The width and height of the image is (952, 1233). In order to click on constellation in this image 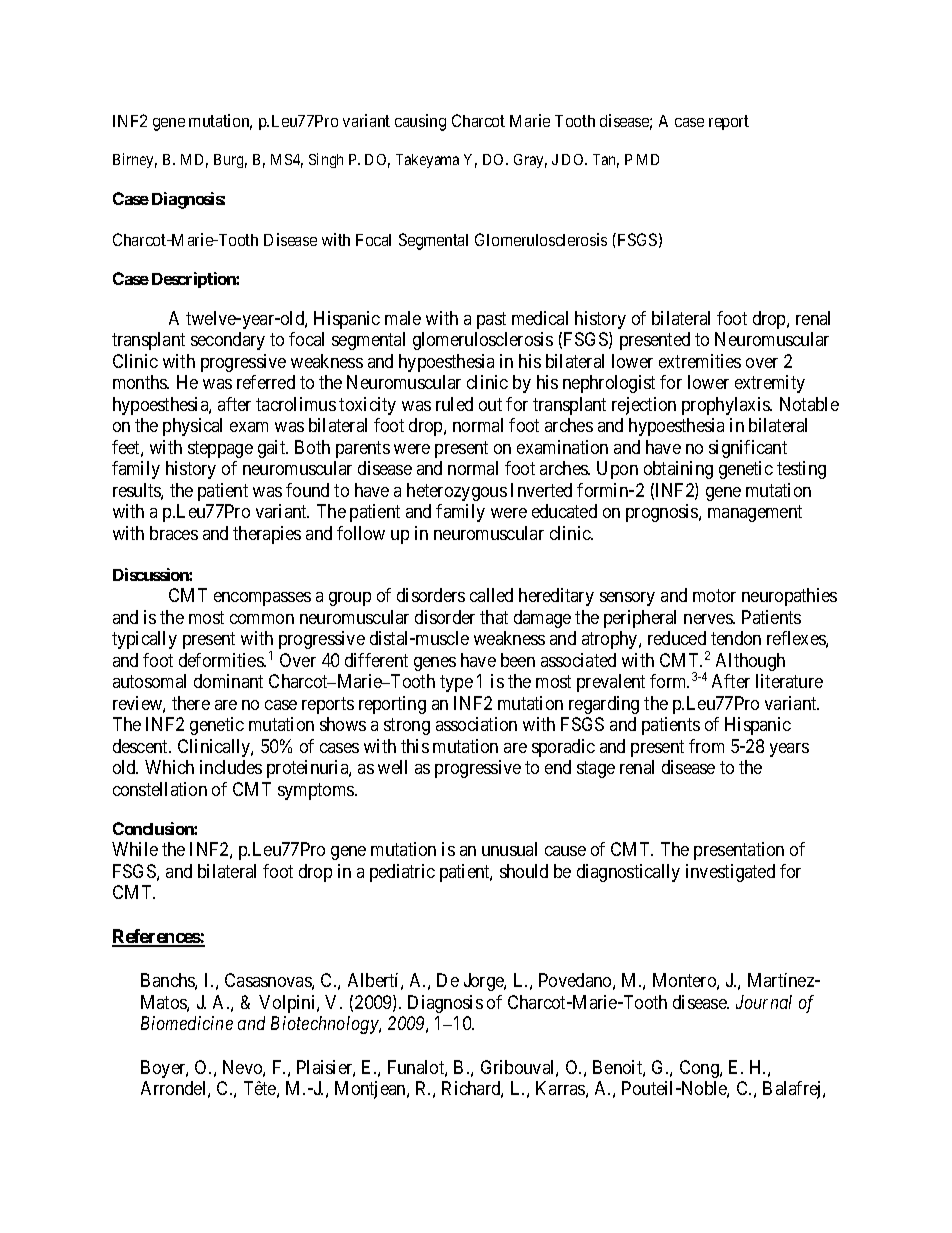, I will do `click(160, 789)`.
